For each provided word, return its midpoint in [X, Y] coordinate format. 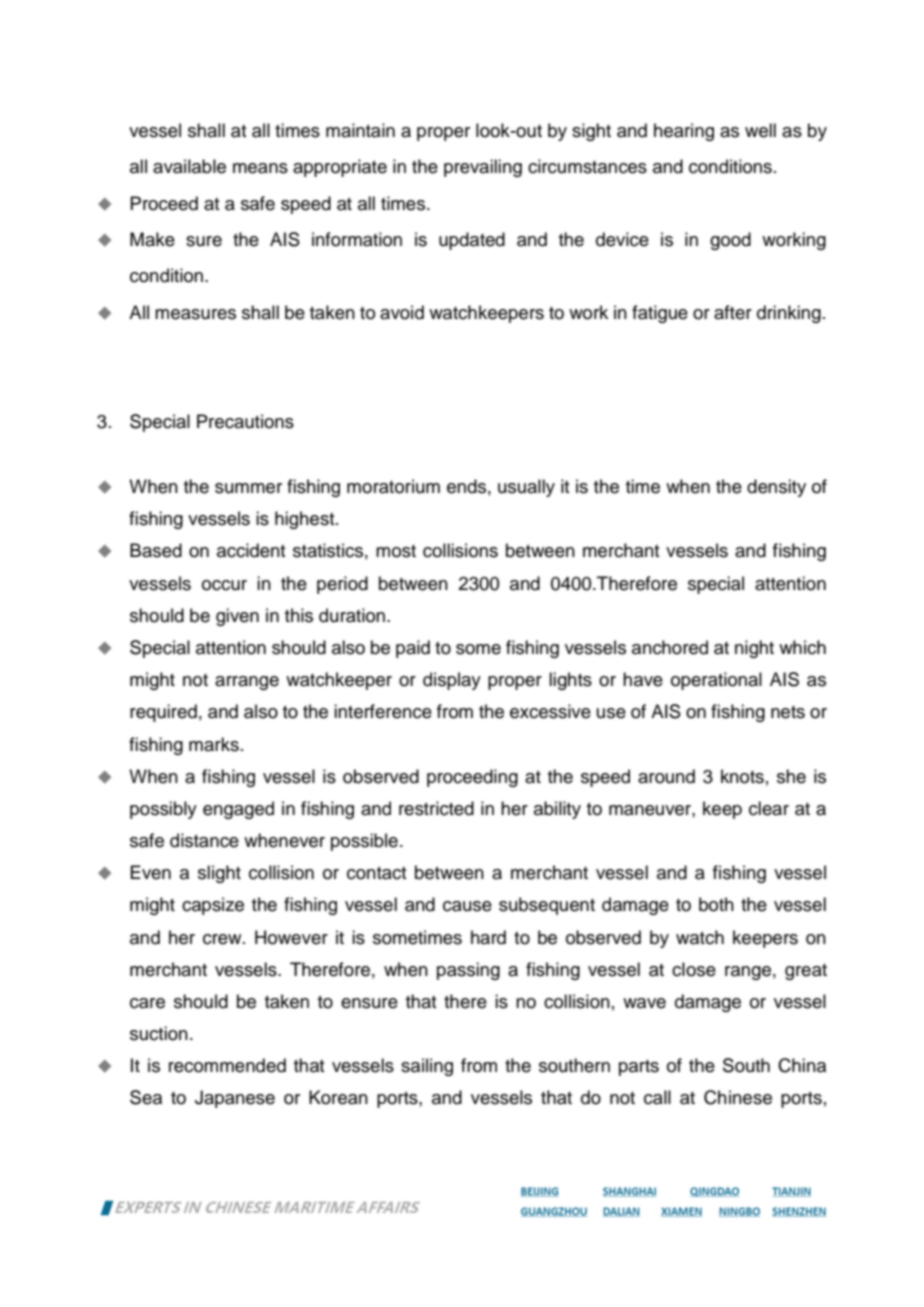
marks [214, 744]
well [760, 130]
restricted [436, 808]
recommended [227, 1065]
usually [526, 488]
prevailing [483, 168]
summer [248, 488]
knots [742, 776]
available [189, 166]
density [776, 488]
